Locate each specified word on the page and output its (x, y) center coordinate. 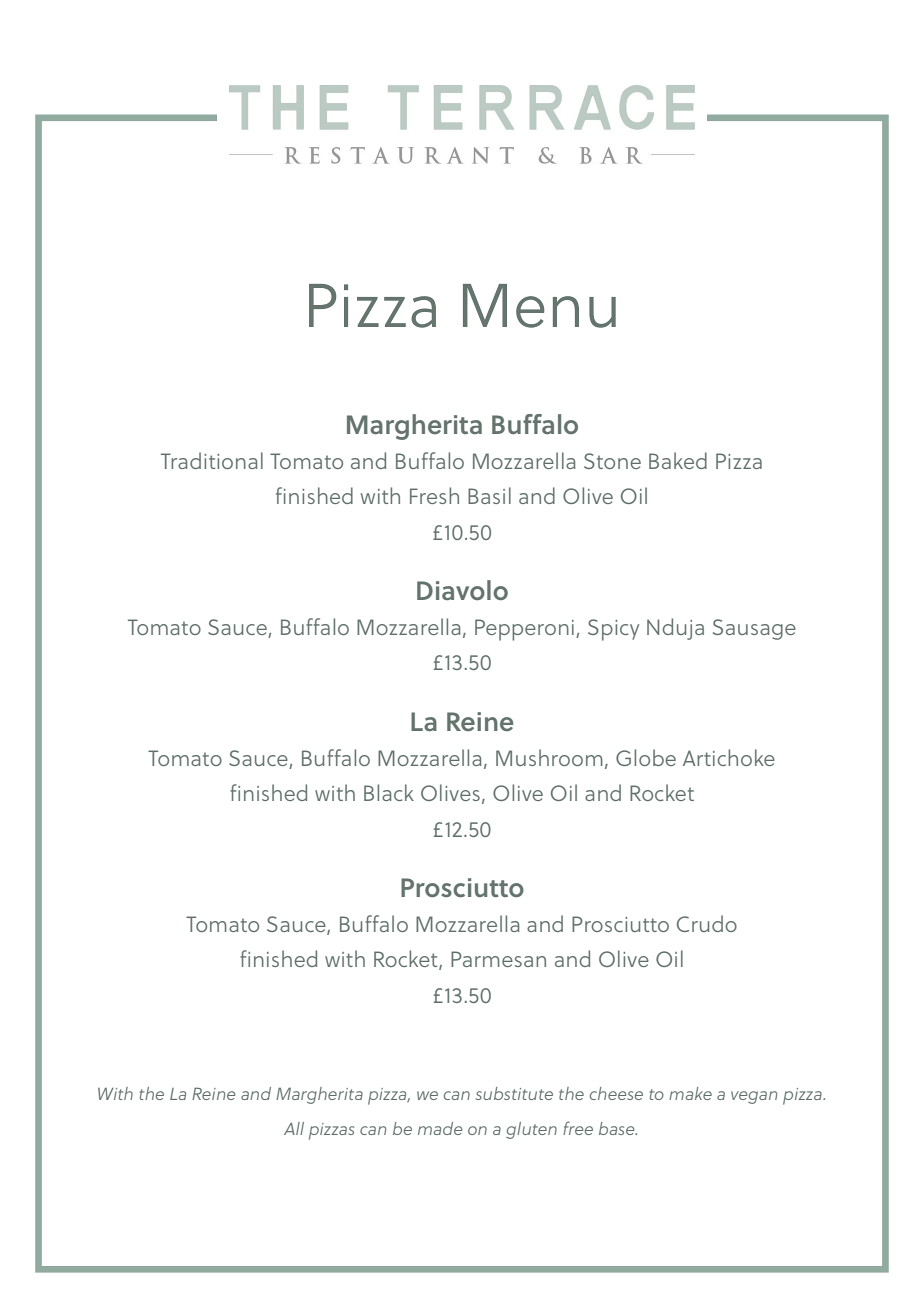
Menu (539, 306)
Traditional (212, 460)
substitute (514, 1093)
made (440, 1128)
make (690, 1093)
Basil (489, 495)
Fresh (434, 495)
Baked (678, 460)
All (294, 1128)
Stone (612, 461)
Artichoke (729, 757)
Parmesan (498, 959)
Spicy (613, 630)
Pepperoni (524, 630)
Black (389, 792)
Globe (646, 757)
